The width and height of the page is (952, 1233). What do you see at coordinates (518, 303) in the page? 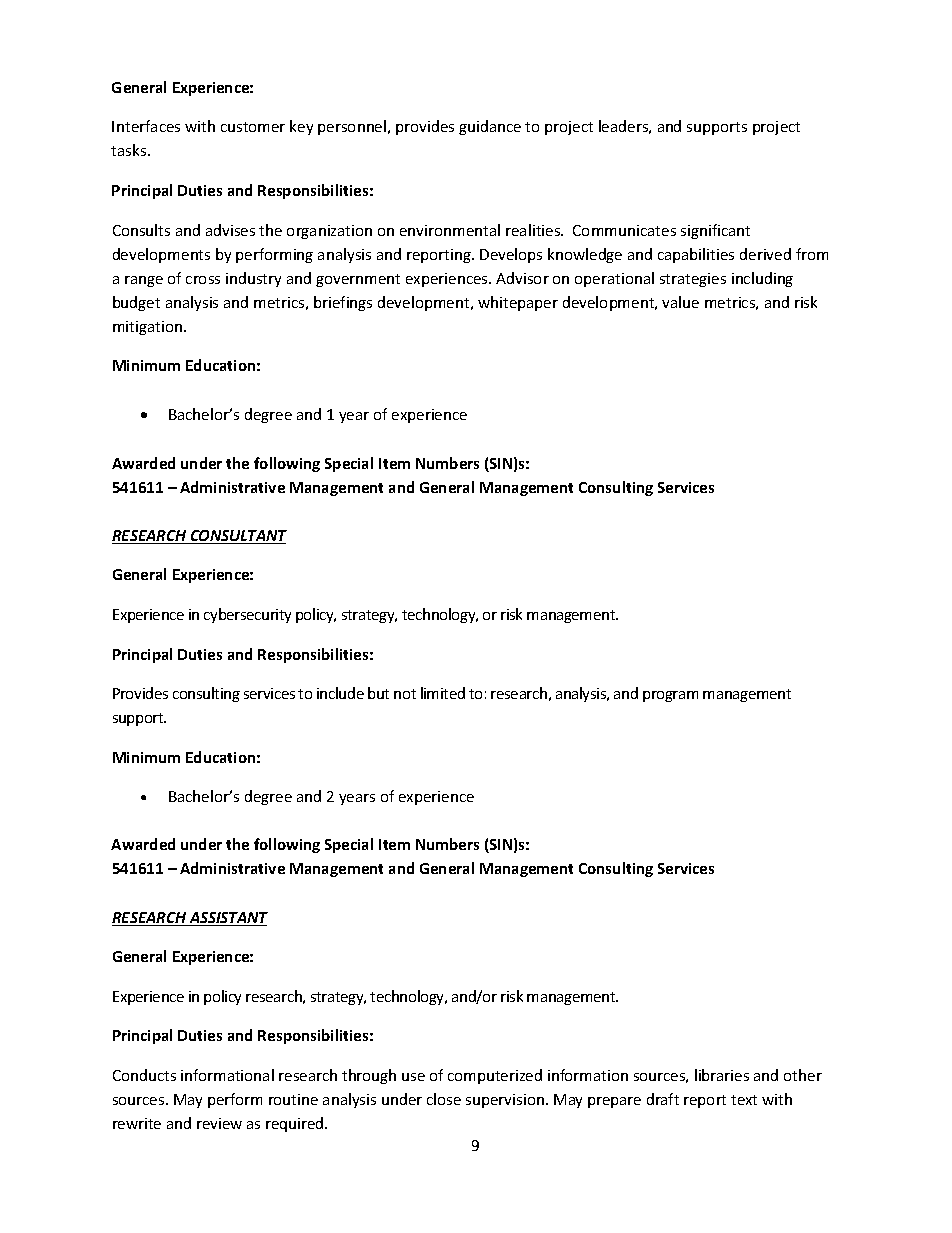
I see `whitepaper` at bounding box center [518, 303].
